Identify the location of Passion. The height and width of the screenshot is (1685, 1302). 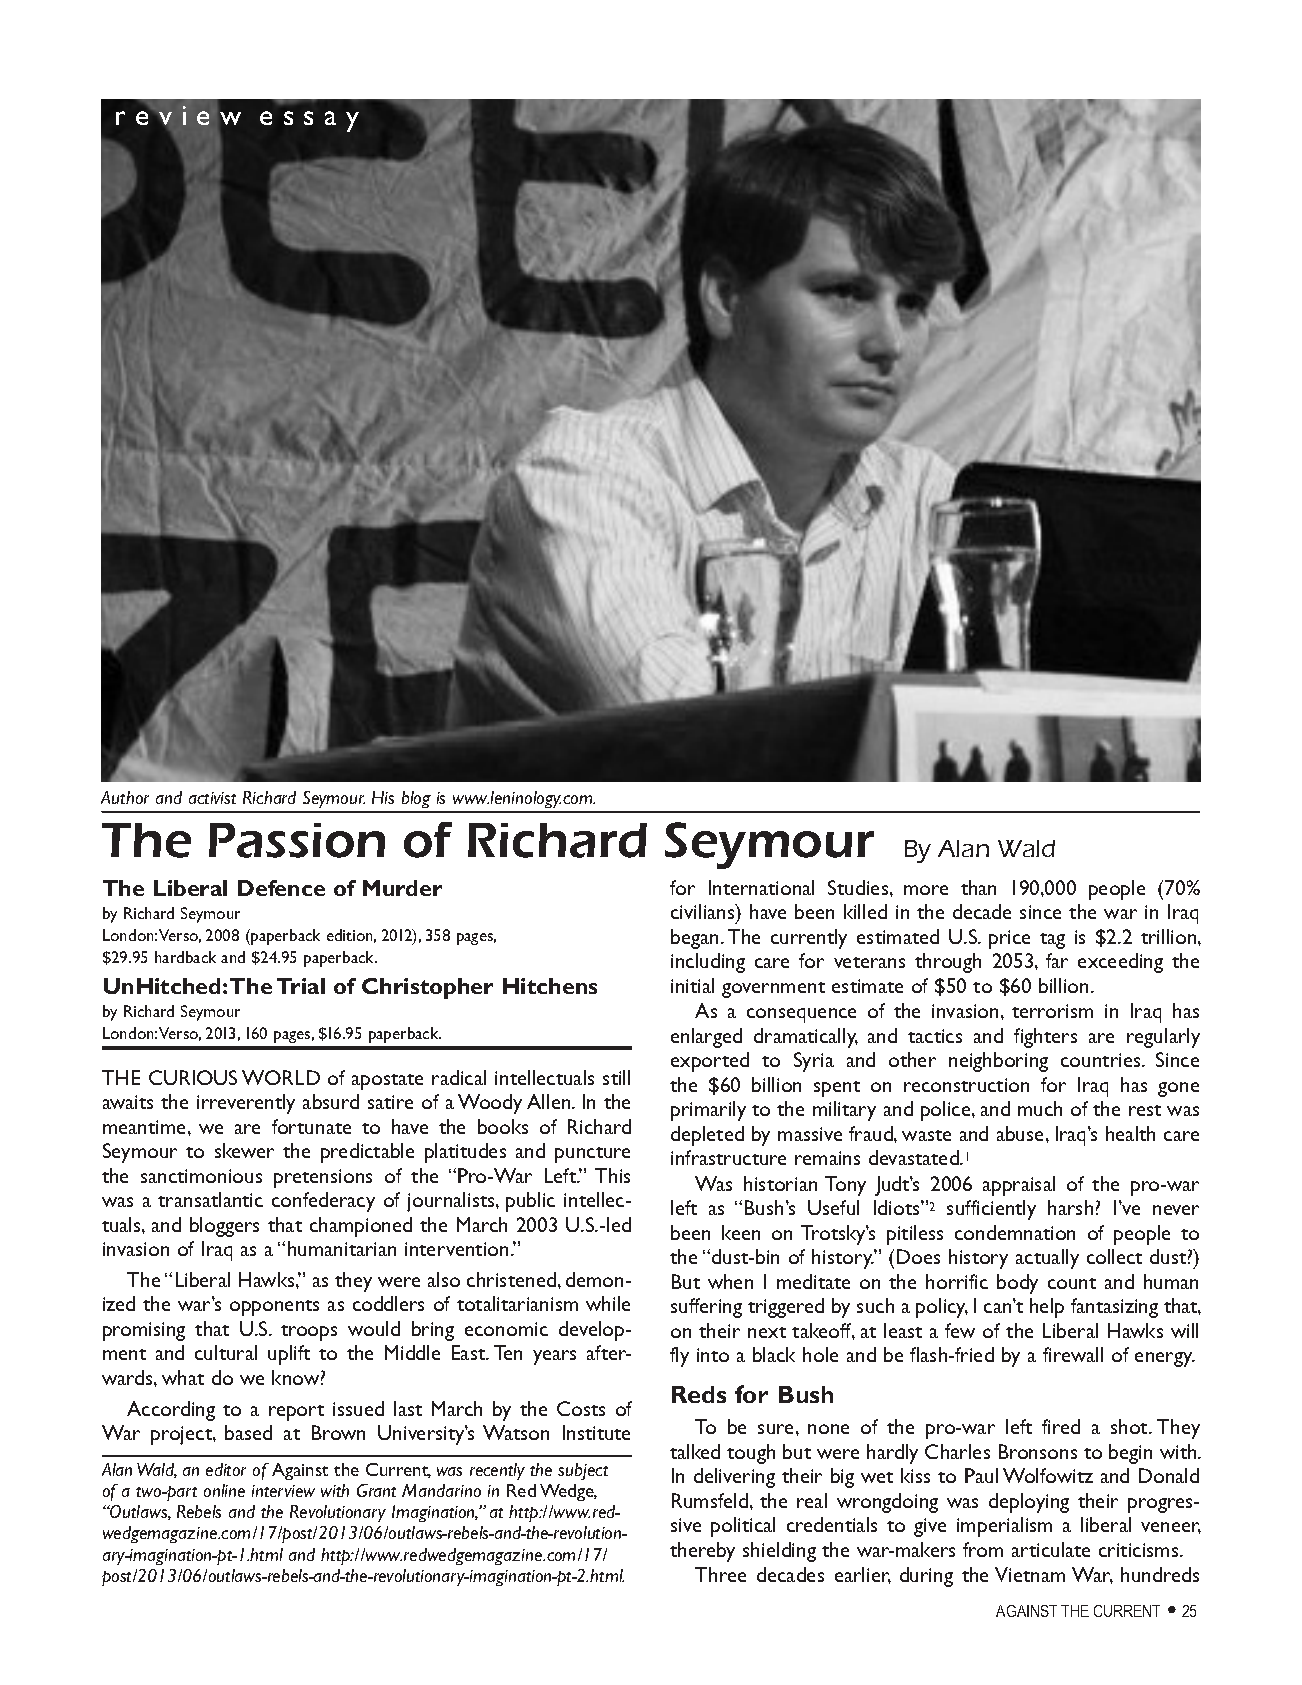
(297, 840).
